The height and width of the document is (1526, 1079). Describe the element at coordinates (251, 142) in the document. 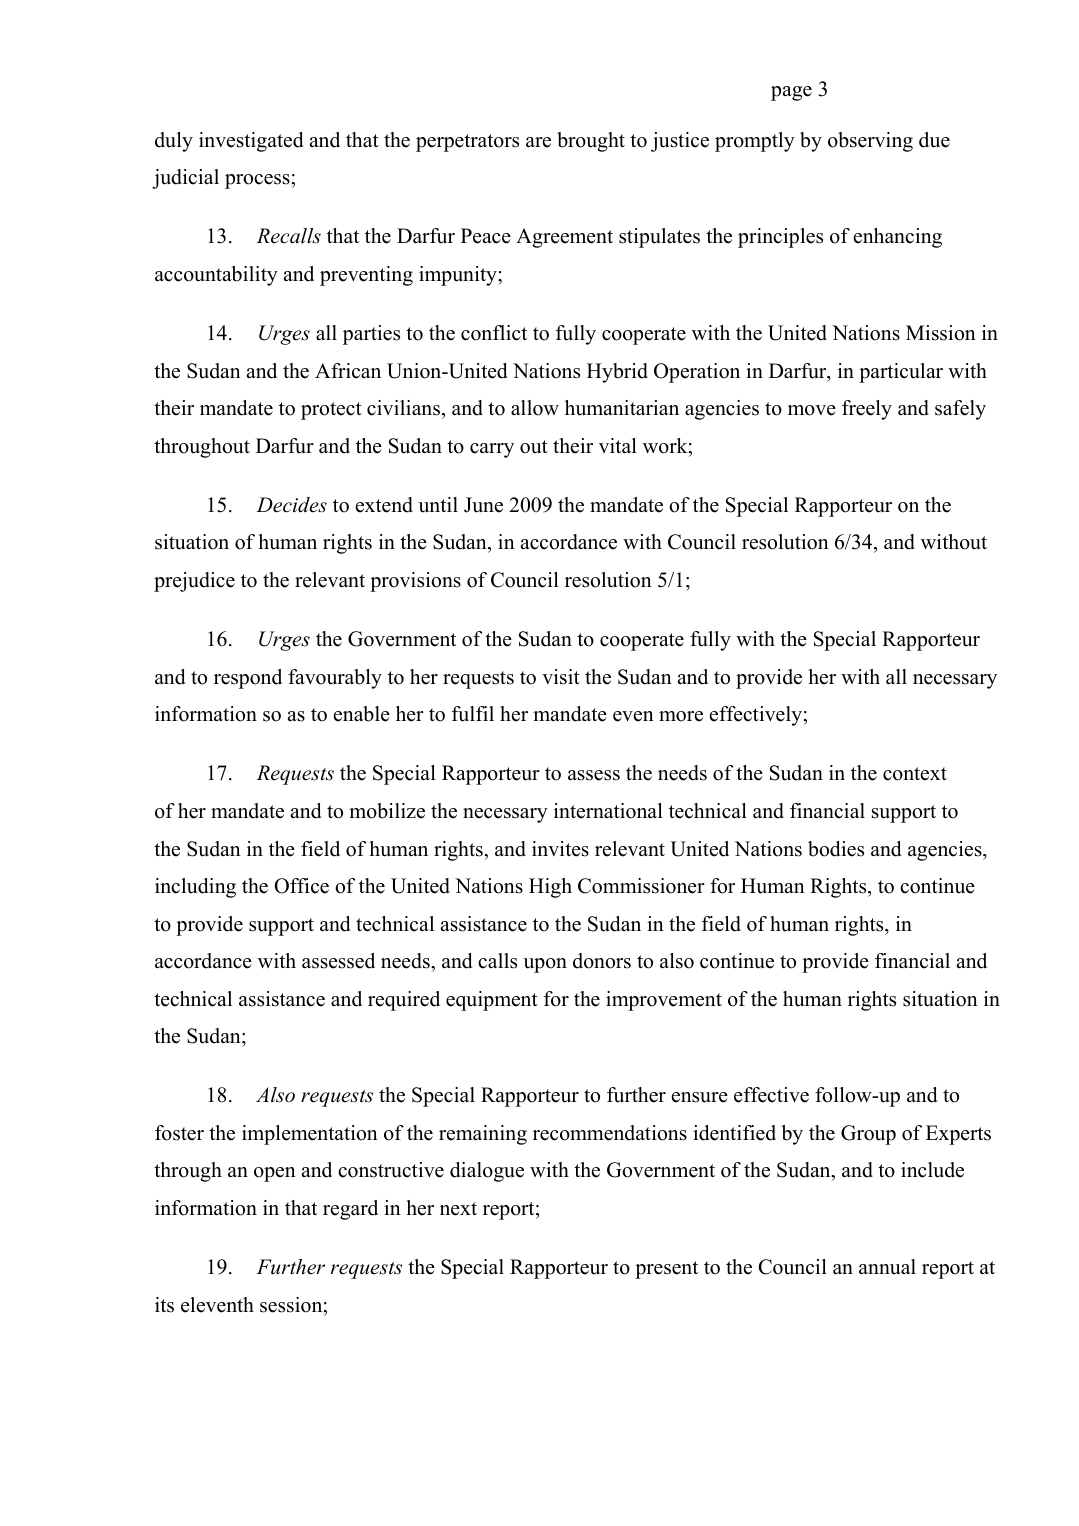

I see `investigated` at that location.
